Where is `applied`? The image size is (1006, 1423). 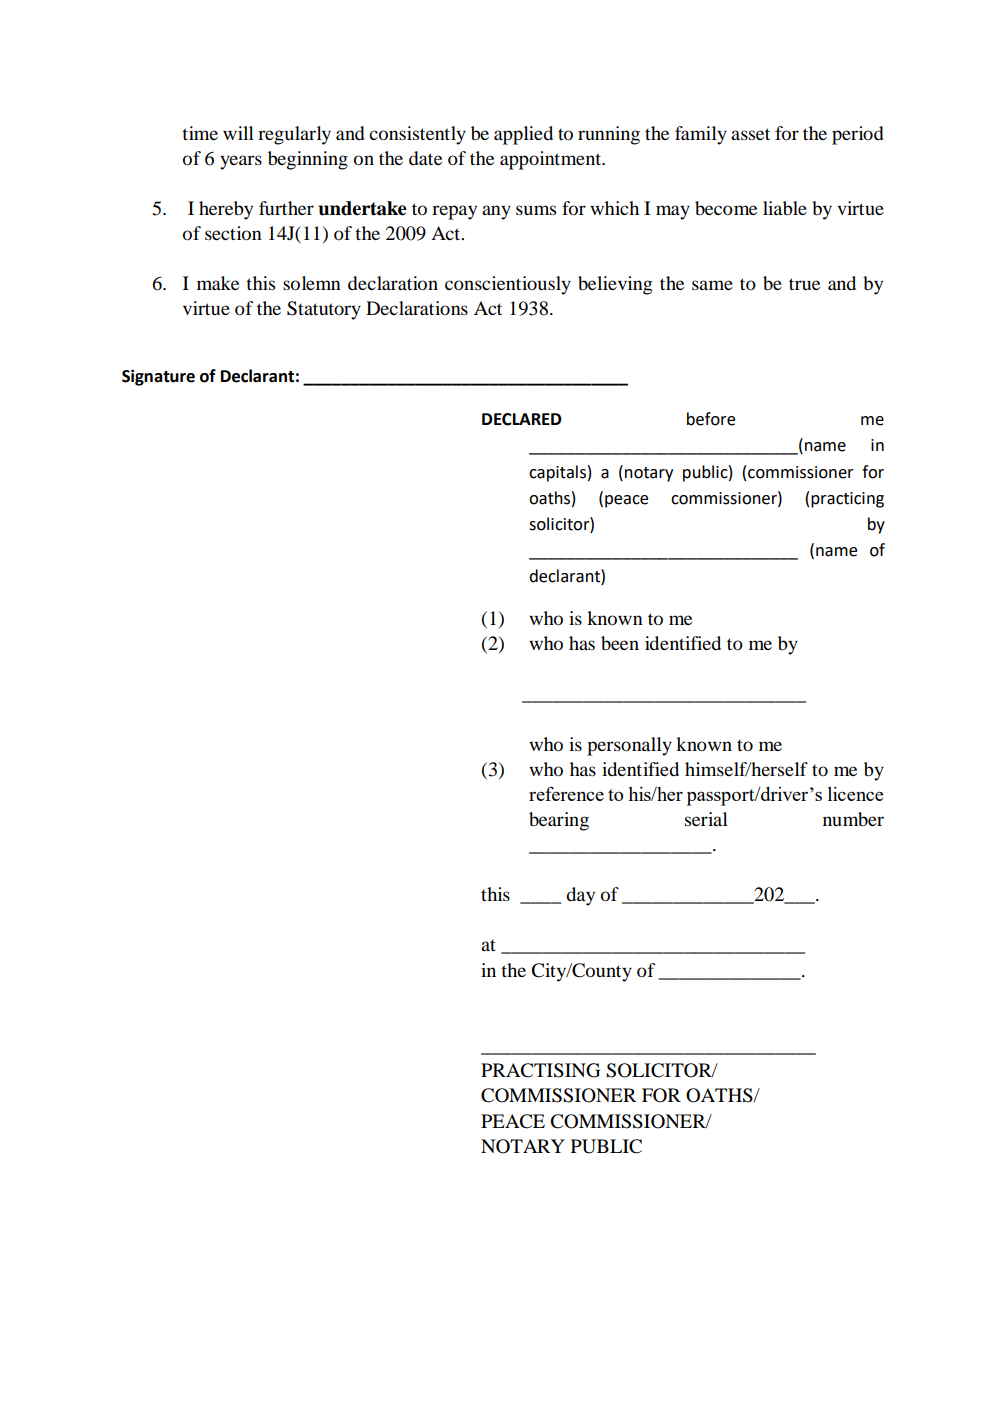 applied is located at coordinates (523, 135).
